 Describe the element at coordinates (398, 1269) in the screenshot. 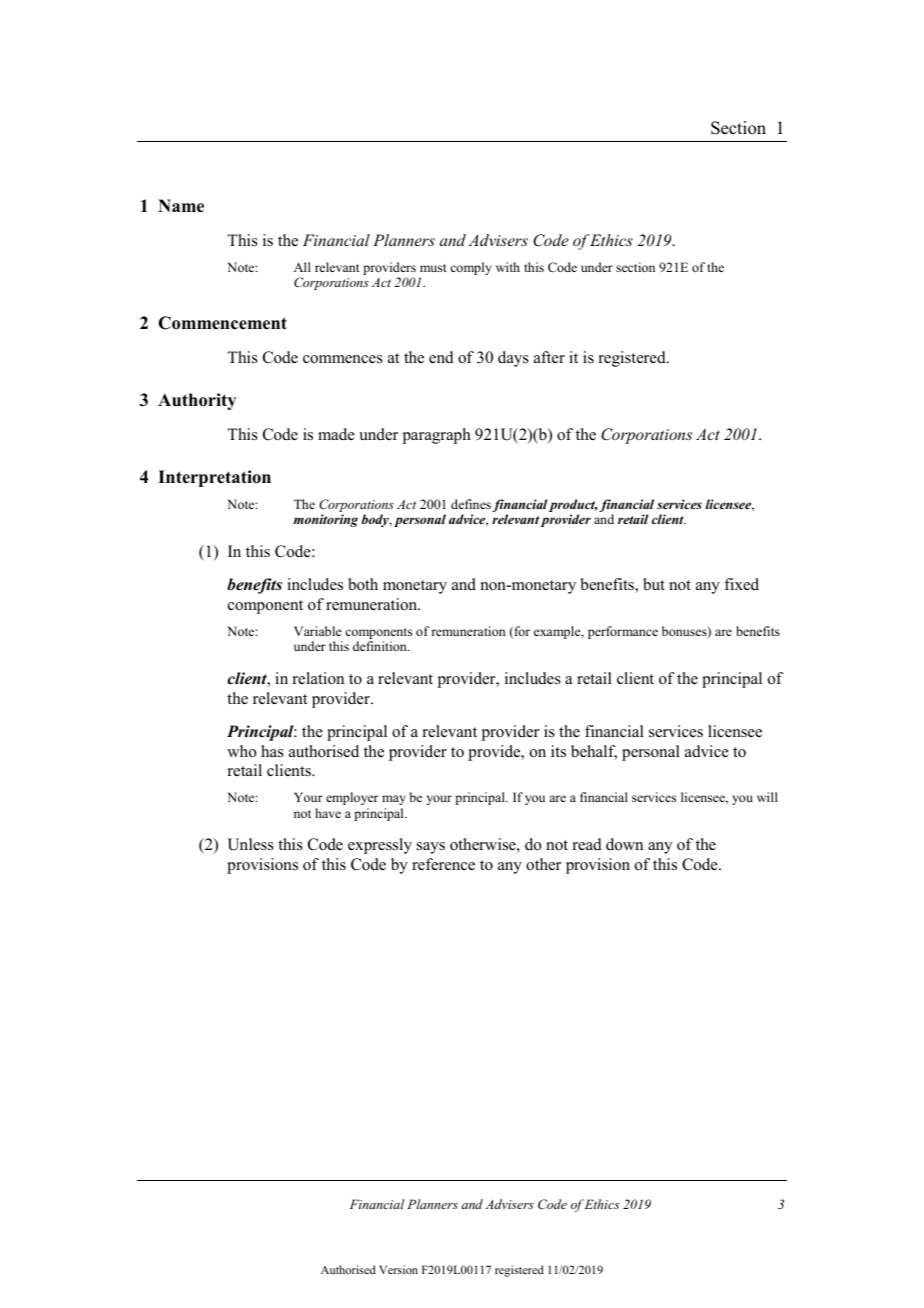

I see `Version` at that location.
